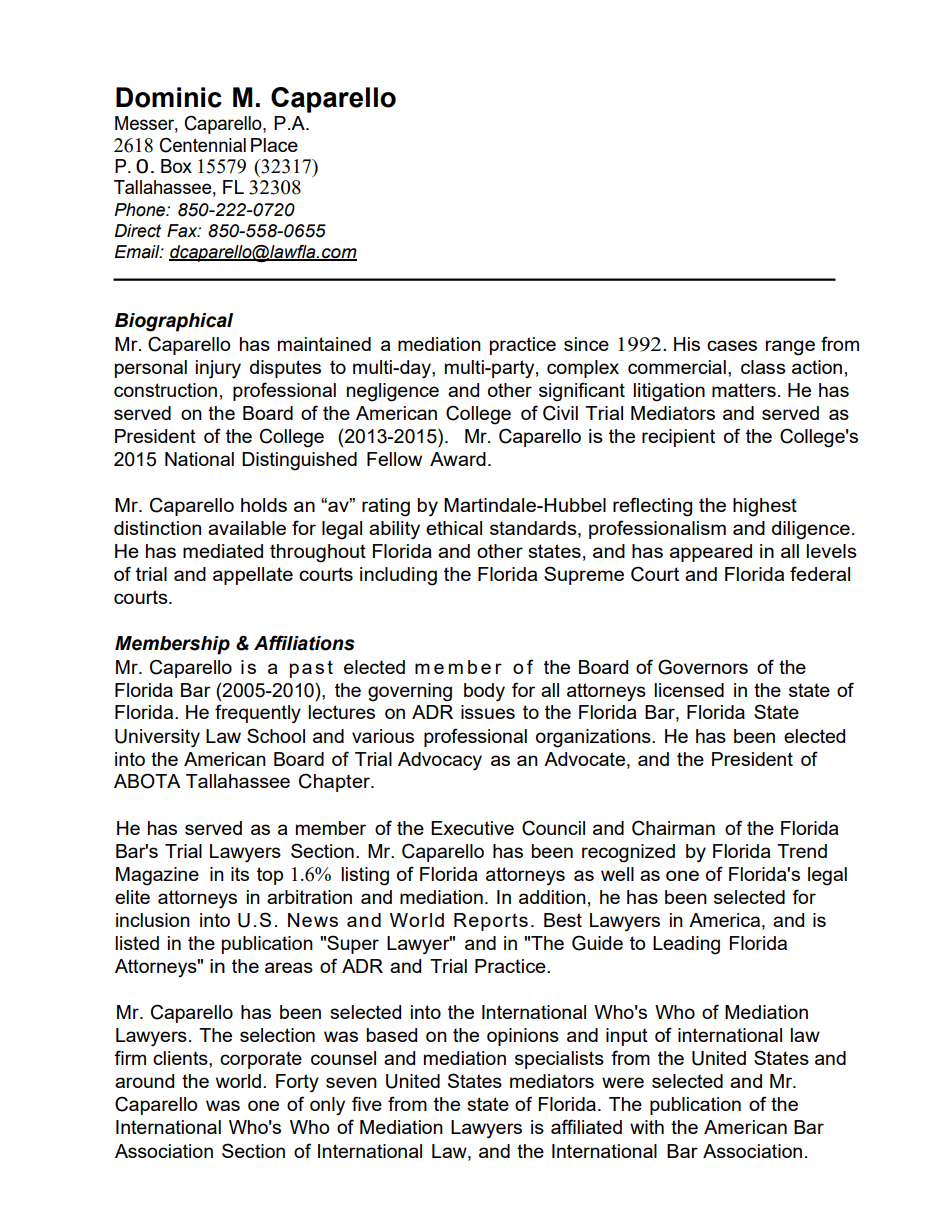  Describe the element at coordinates (398, 576) in the screenshot. I see `including` at that location.
